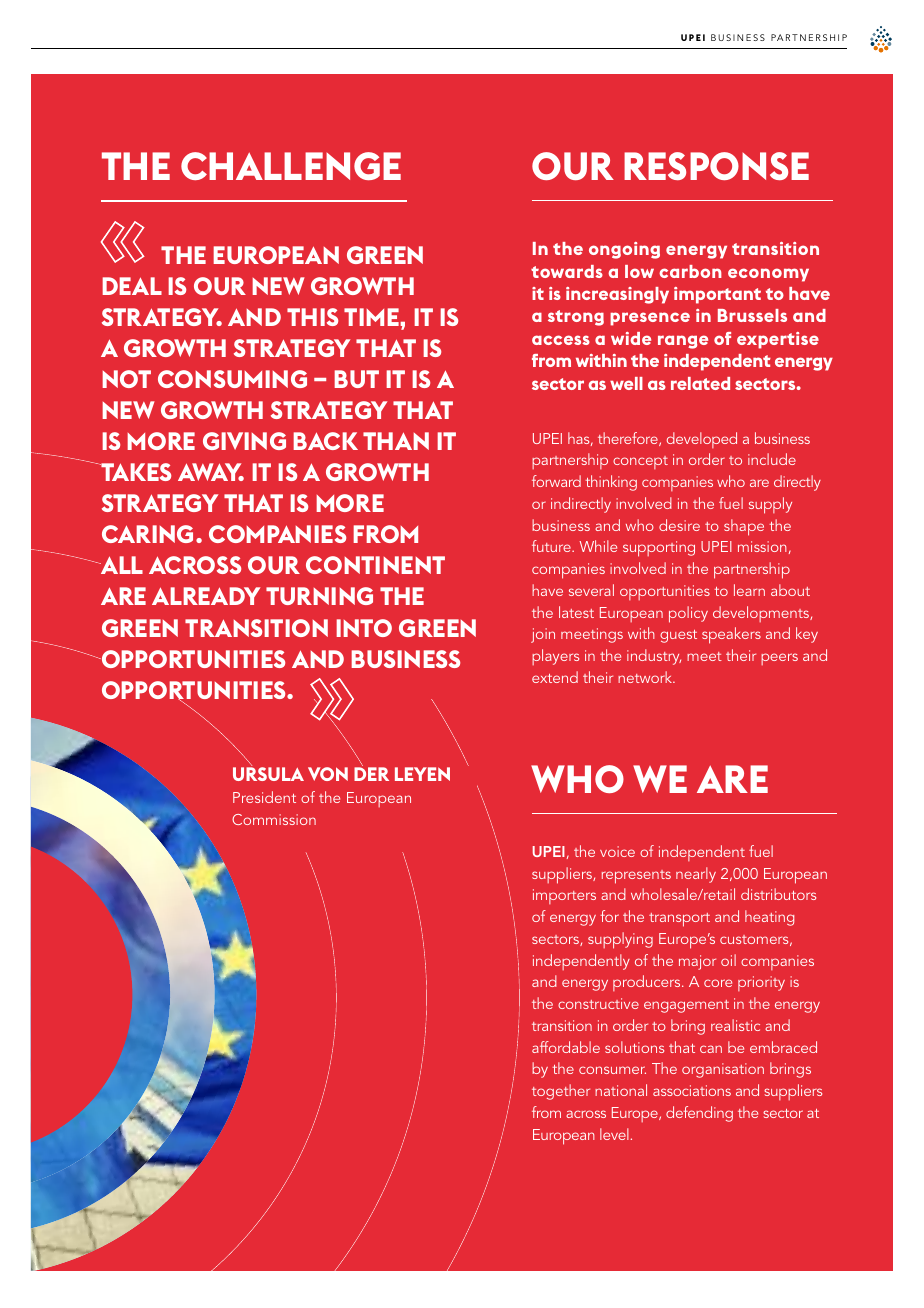 The image size is (924, 1308). Describe the element at coordinates (566, 1047) in the screenshot. I see `affordable` at that location.
